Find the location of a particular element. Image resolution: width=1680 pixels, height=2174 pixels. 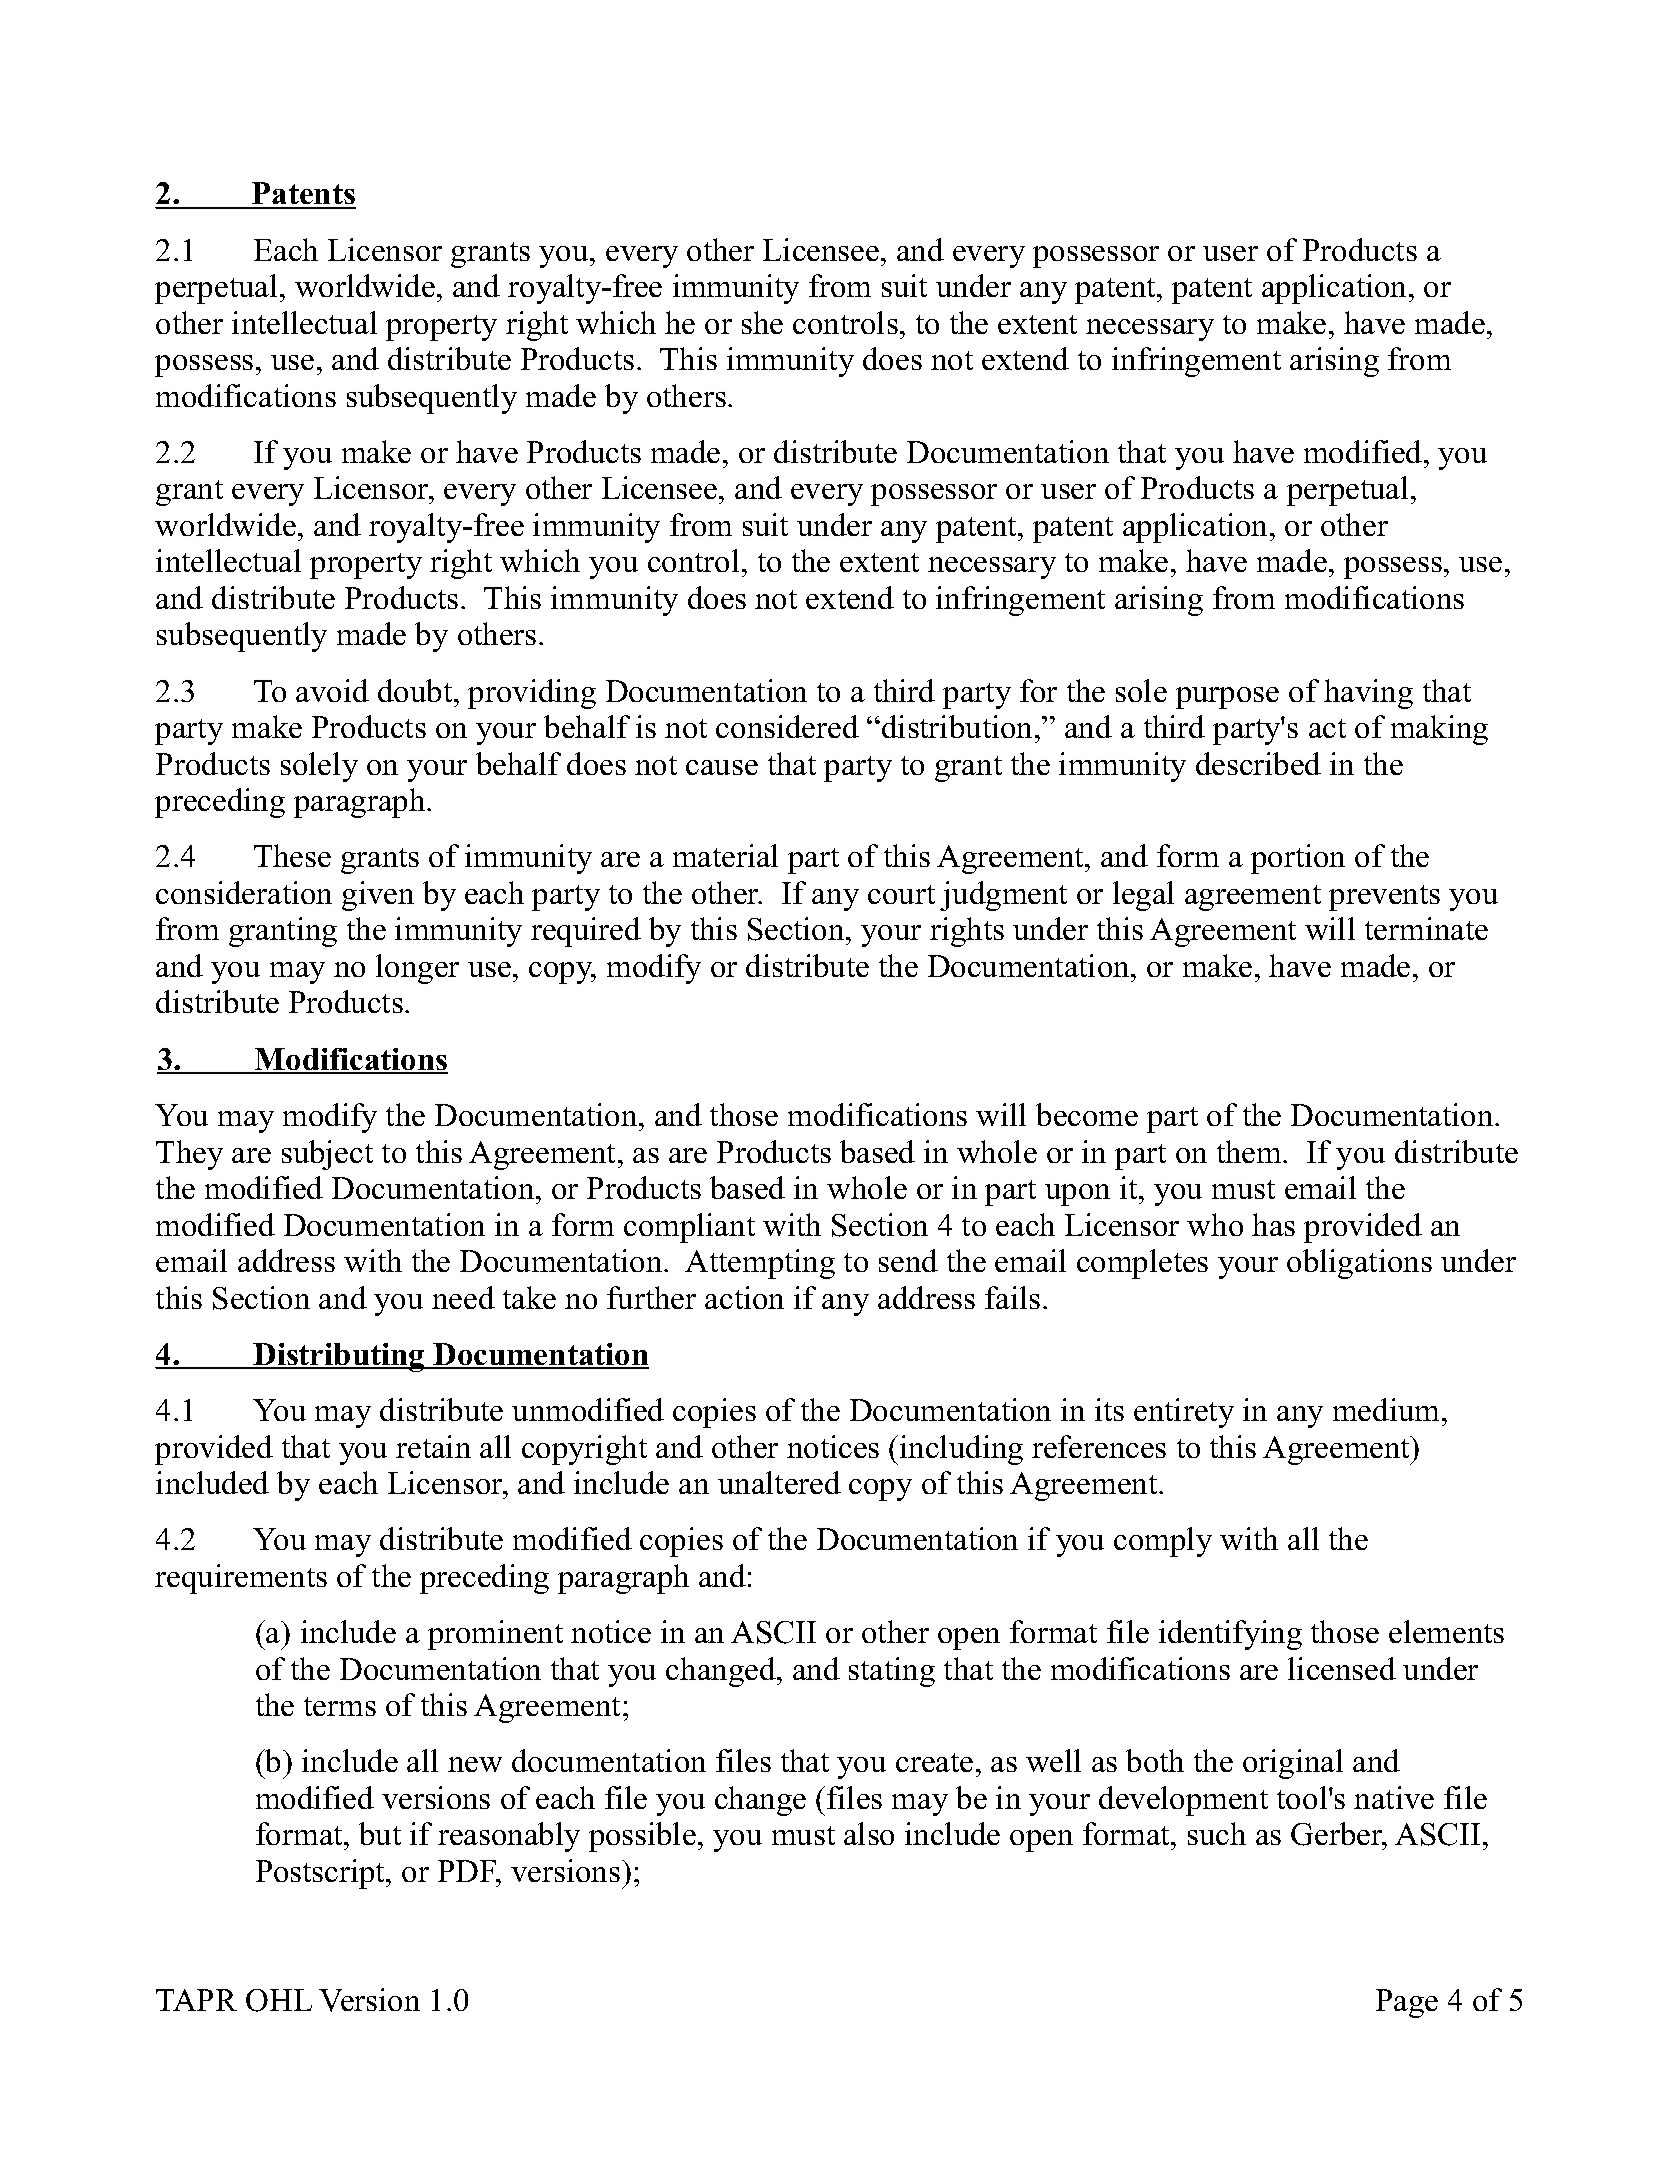

having is located at coordinates (1368, 694).
